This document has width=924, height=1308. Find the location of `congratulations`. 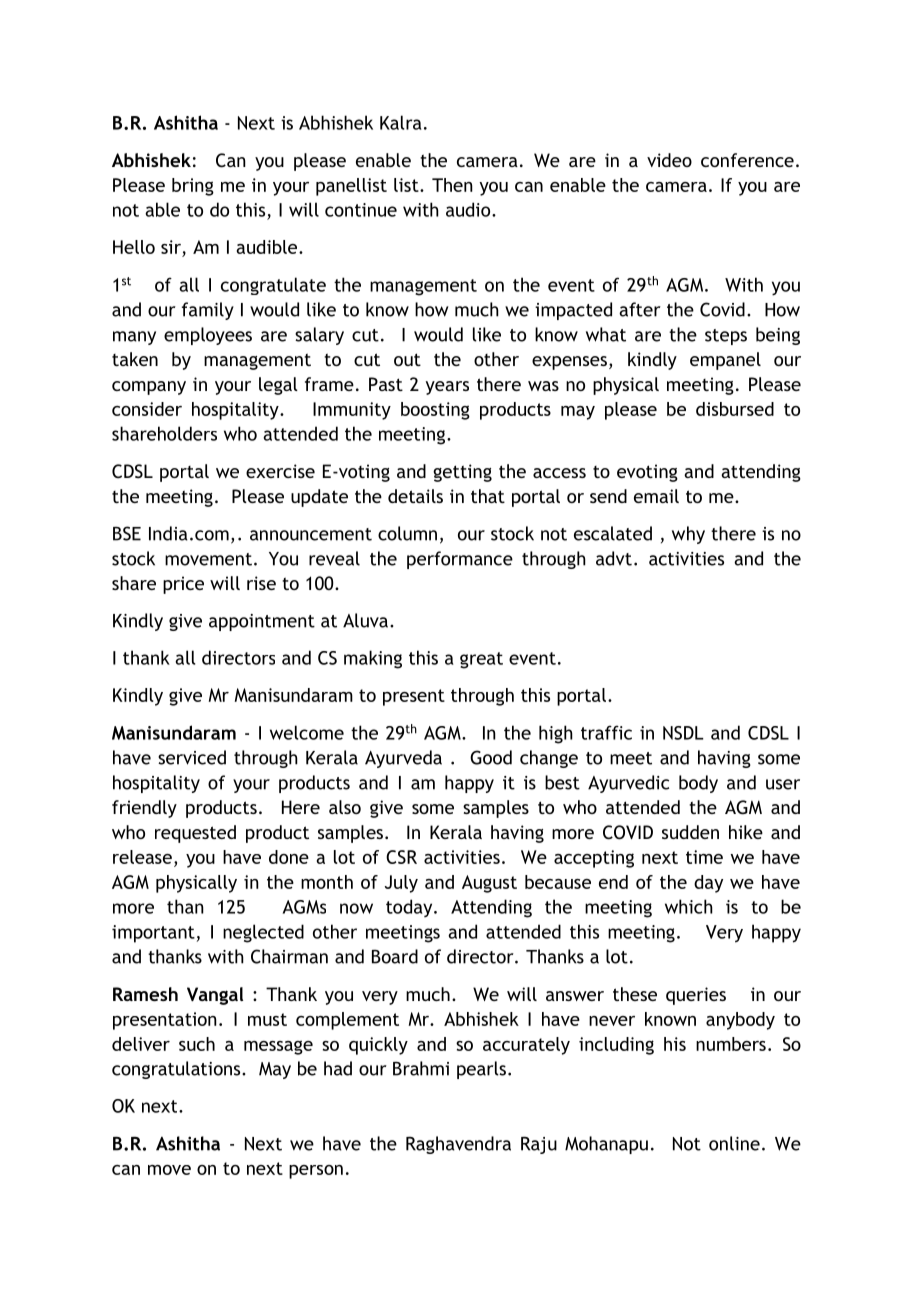

congratulations is located at coordinates (177, 1070).
